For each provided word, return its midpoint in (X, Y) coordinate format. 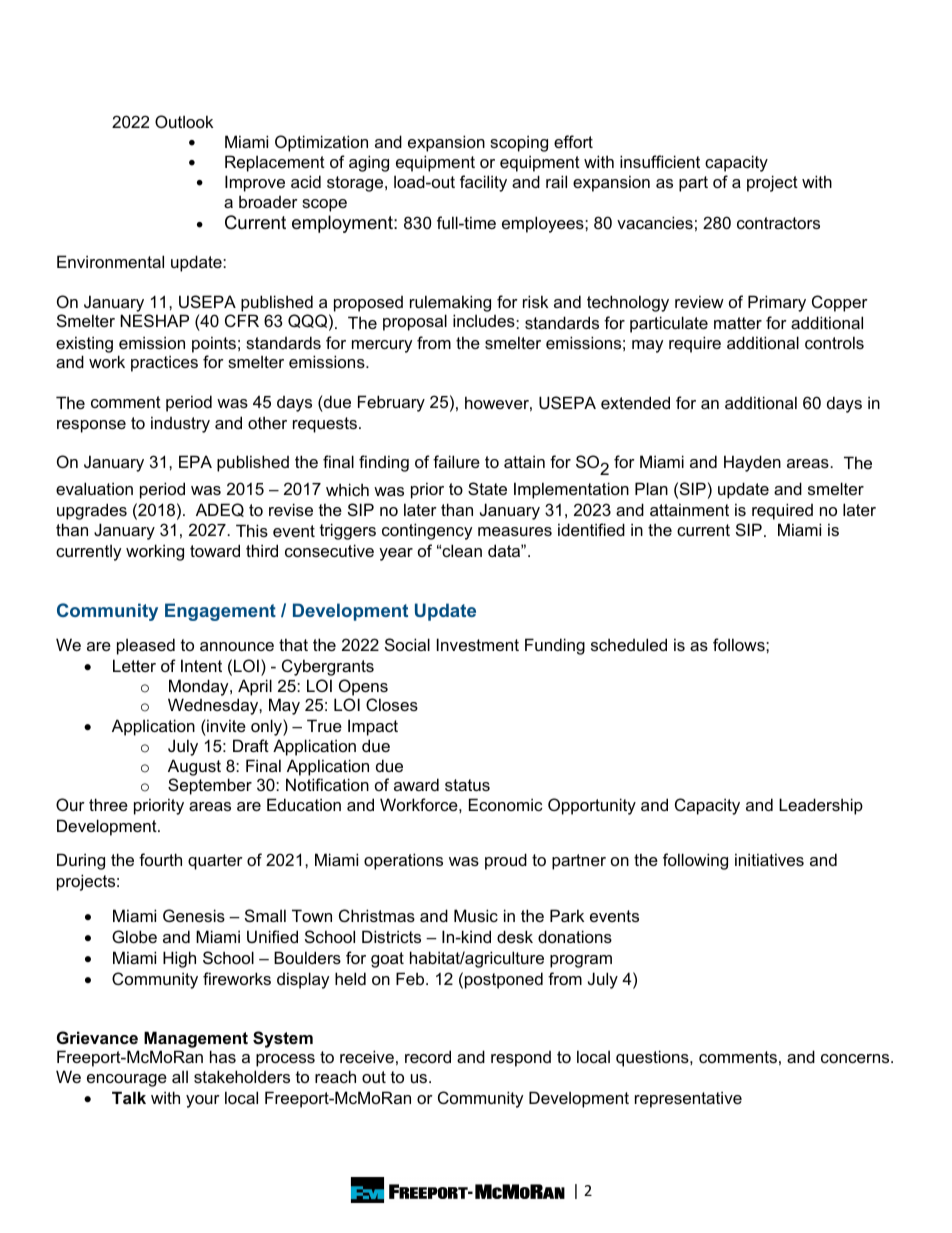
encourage (127, 1080)
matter (738, 323)
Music (476, 915)
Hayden (752, 463)
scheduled (629, 644)
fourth (160, 859)
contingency (427, 531)
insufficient (660, 161)
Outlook (184, 121)
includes (485, 321)
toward (215, 550)
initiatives (769, 859)
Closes (392, 704)
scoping (519, 143)
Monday (200, 687)
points (214, 344)
